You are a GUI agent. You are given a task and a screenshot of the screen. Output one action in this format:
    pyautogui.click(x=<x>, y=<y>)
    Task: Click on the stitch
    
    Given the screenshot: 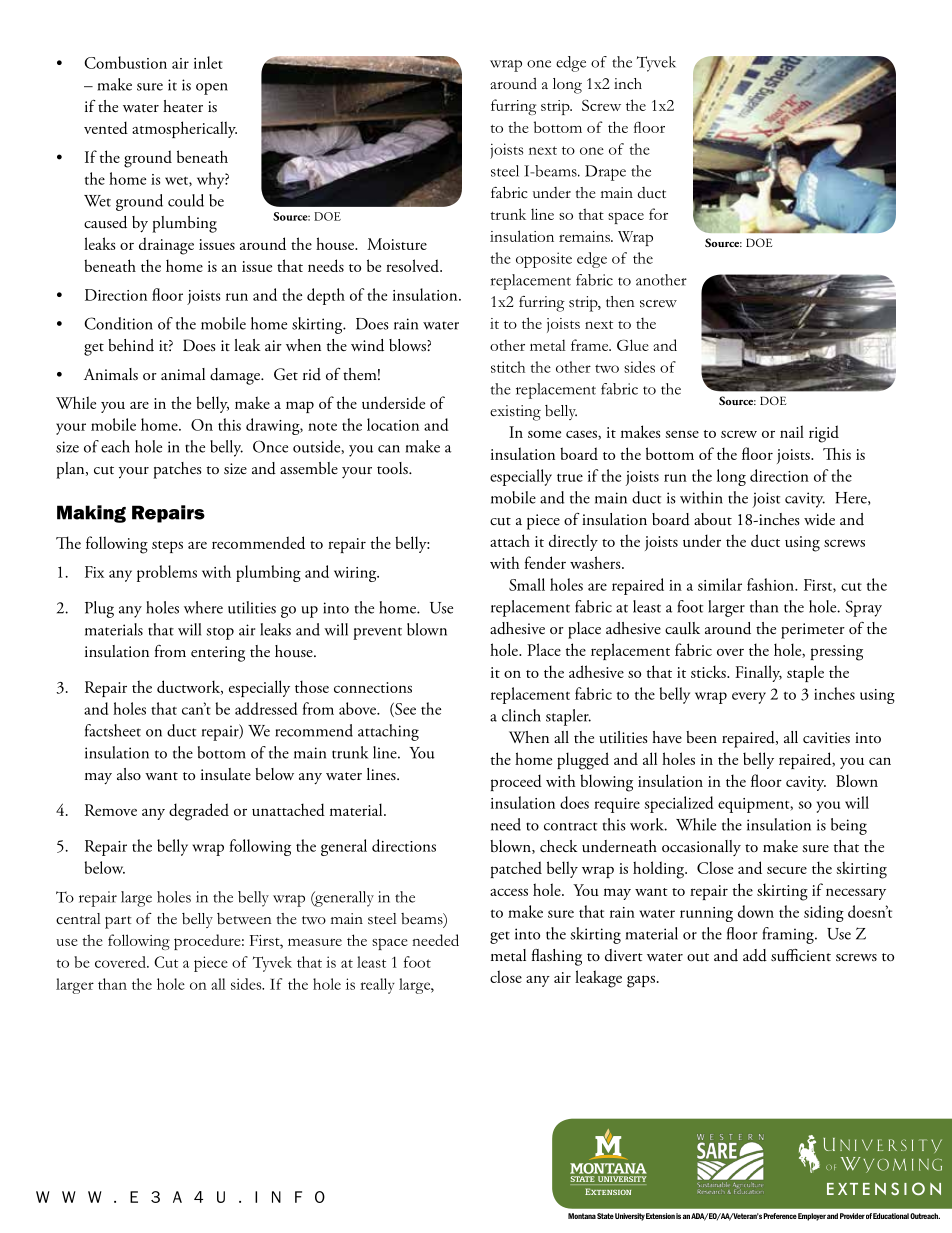 What is the action you would take?
    pyautogui.click(x=508, y=367)
